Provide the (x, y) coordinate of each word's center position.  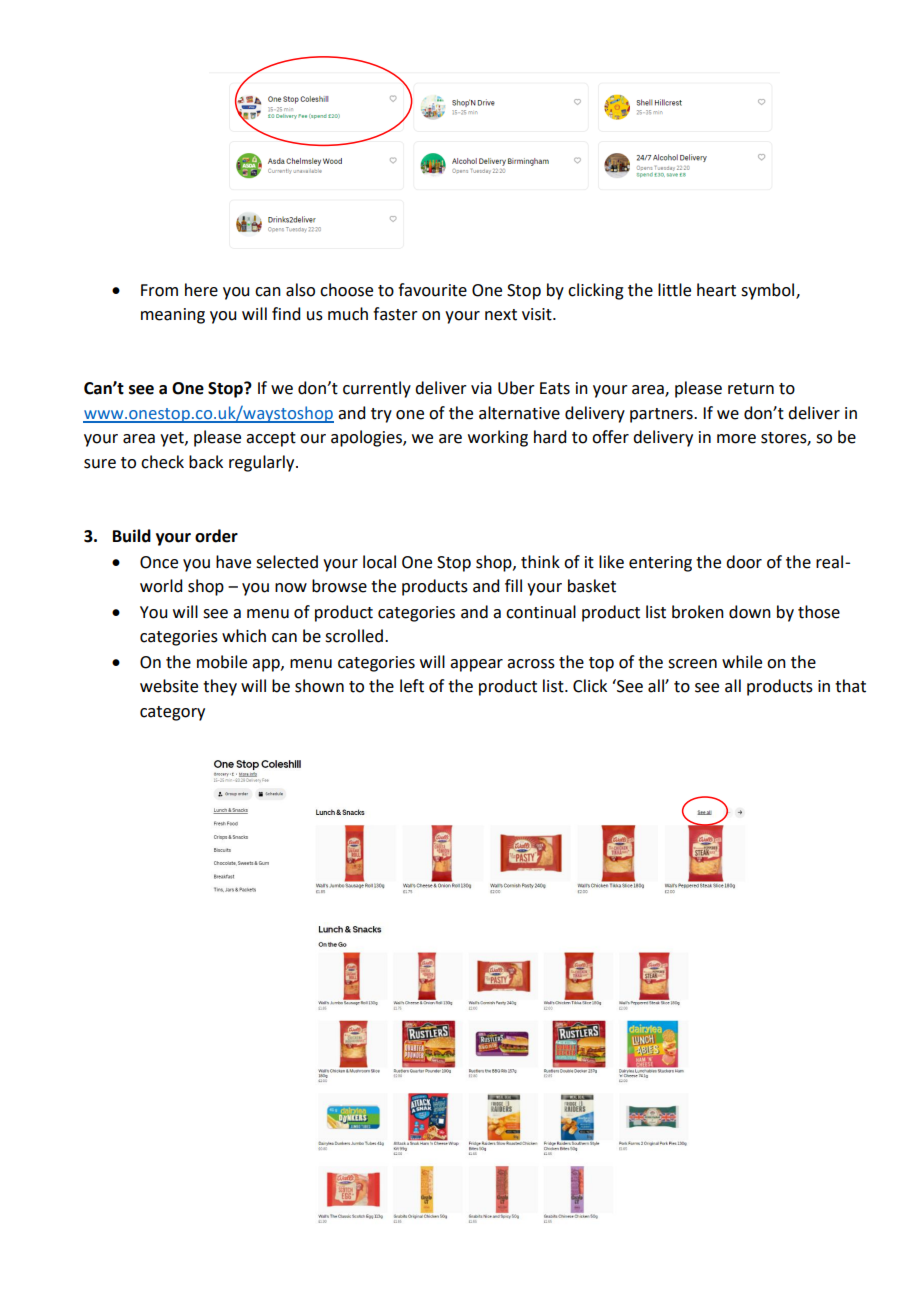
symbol (769, 291)
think (540, 562)
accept (271, 439)
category (172, 713)
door (744, 562)
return (751, 389)
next (501, 315)
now (291, 588)
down (750, 612)
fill (513, 585)
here (201, 290)
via (481, 388)
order (216, 536)
